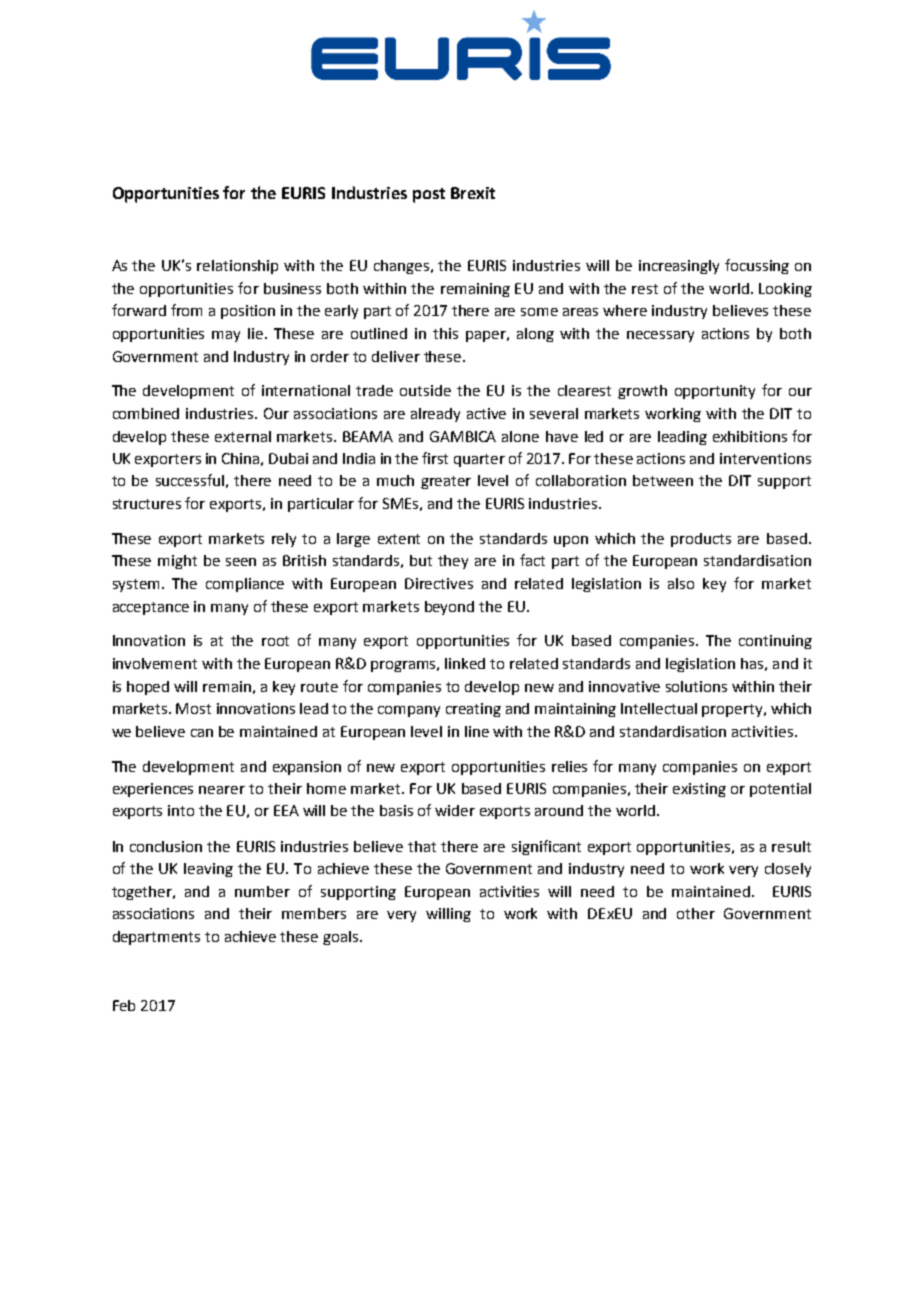 The image size is (924, 1308). Describe the element at coordinates (449, 608) in the screenshot. I see `beyond` at that location.
